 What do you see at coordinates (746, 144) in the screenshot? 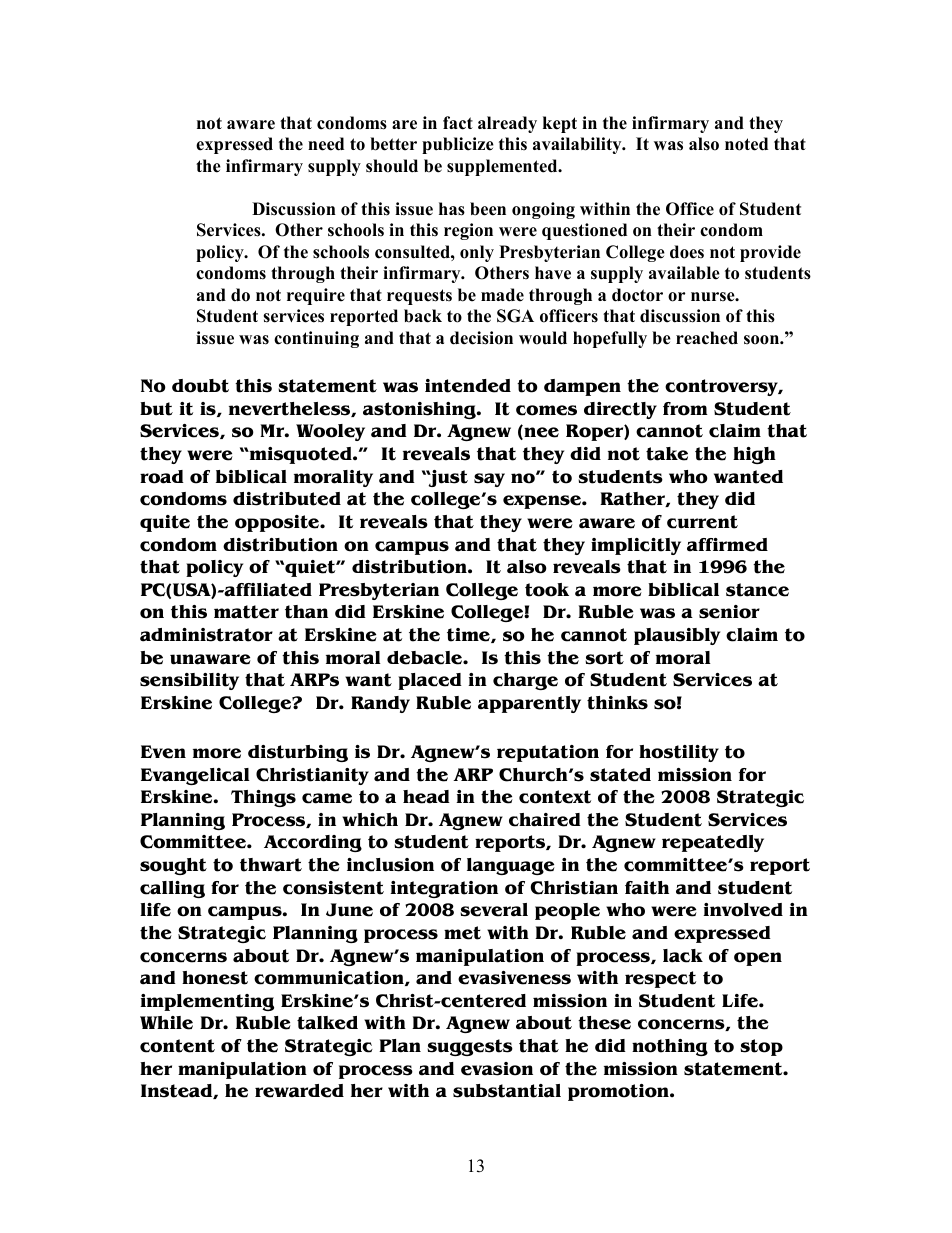
I see `noted` at bounding box center [746, 144].
